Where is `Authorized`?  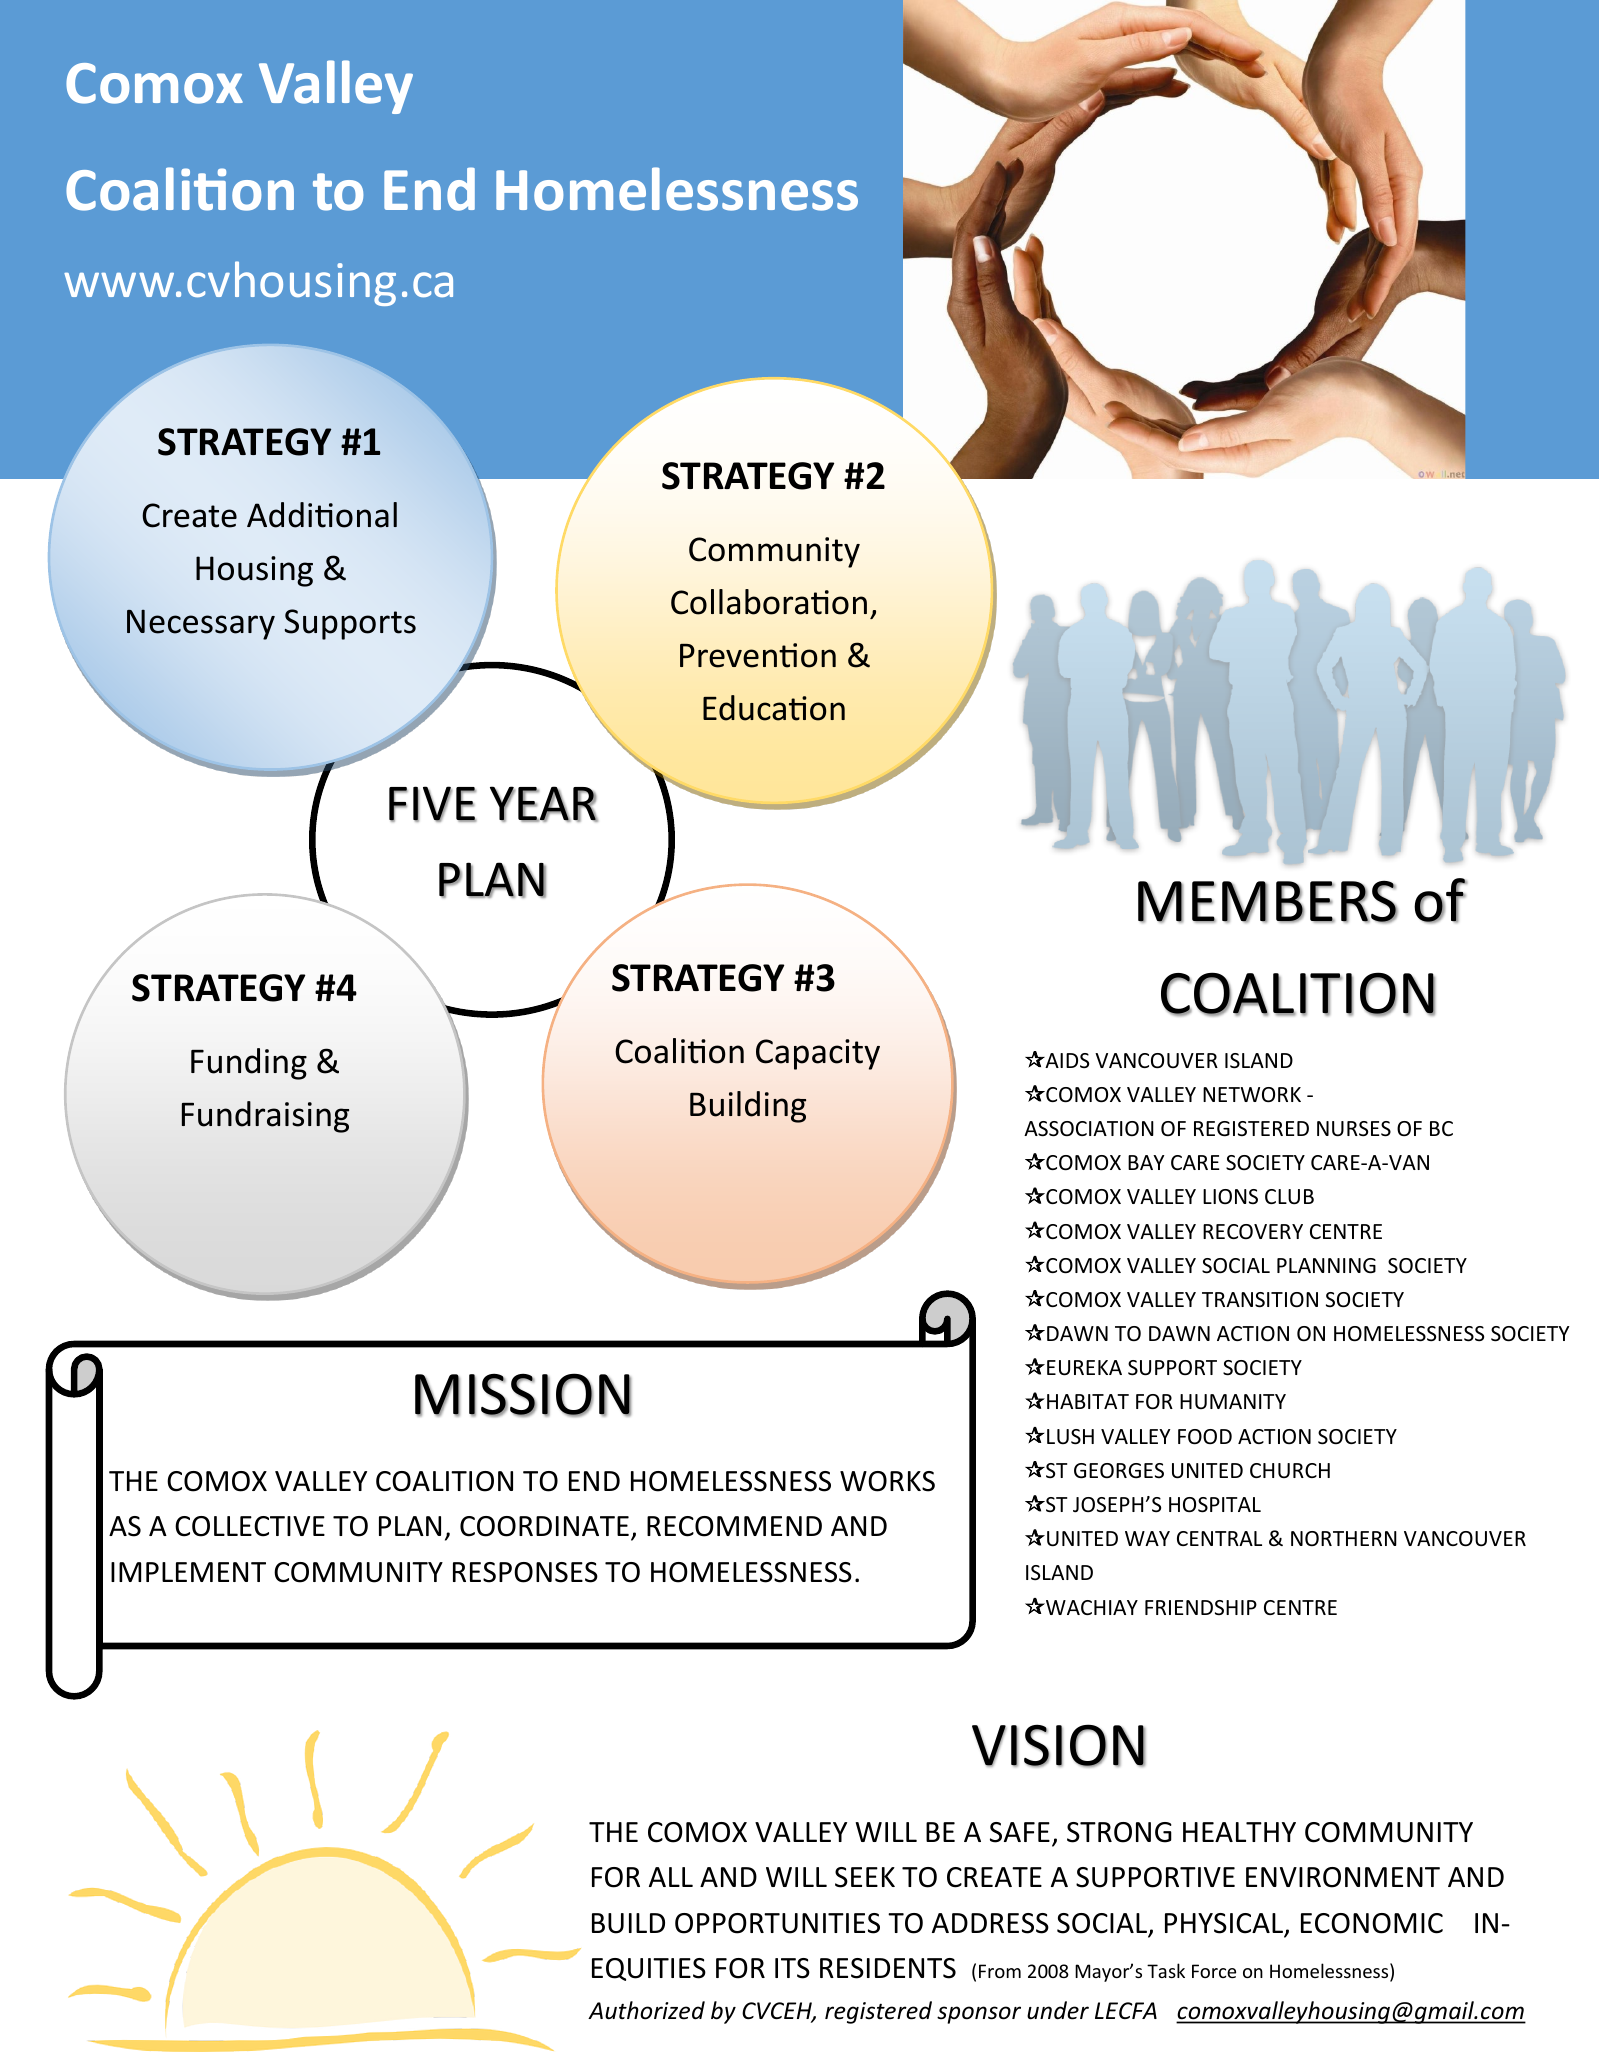
Authorized is located at coordinates (646, 2010).
